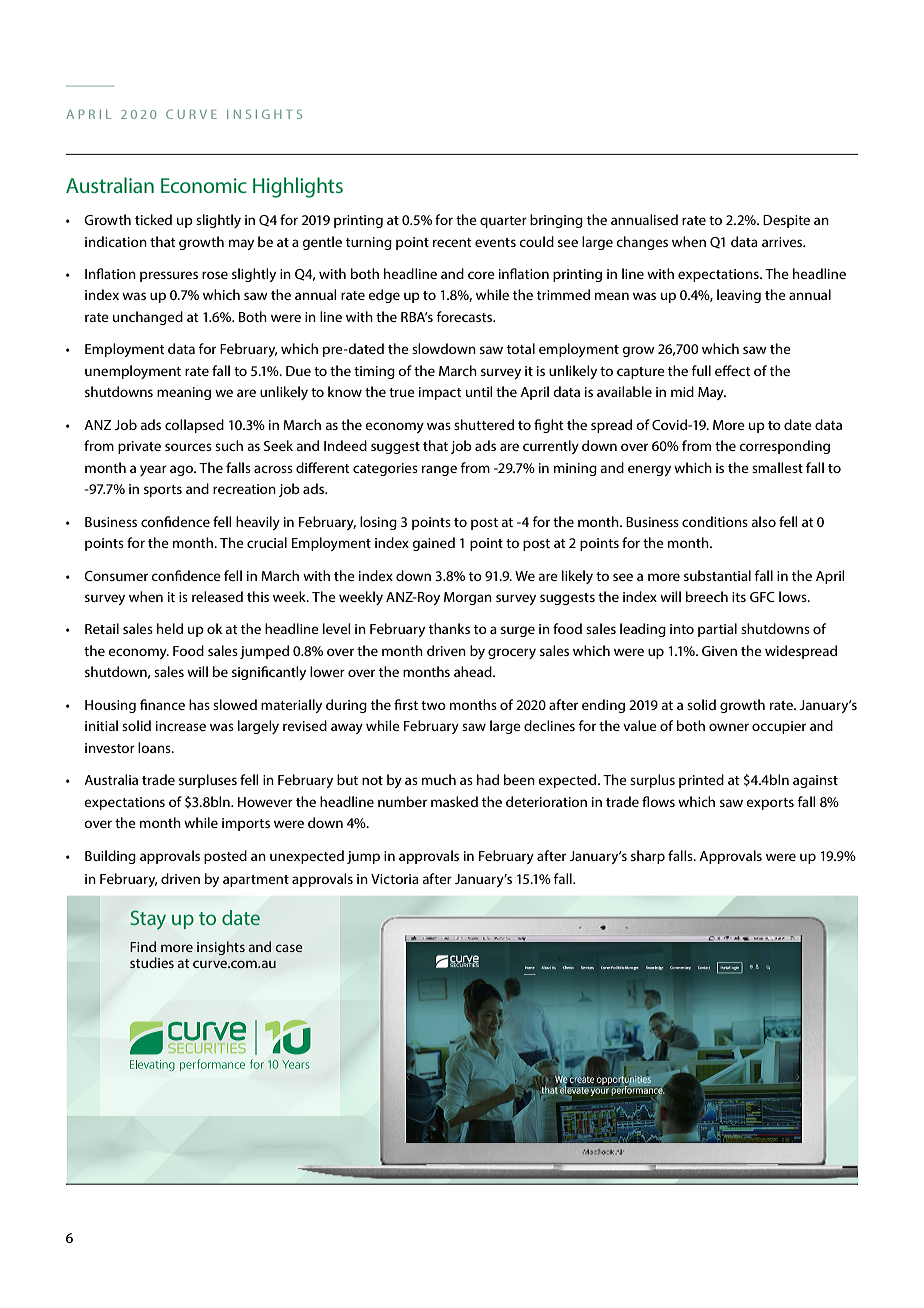  What do you see at coordinates (786, 221) in the image?
I see `Despite` at bounding box center [786, 221].
